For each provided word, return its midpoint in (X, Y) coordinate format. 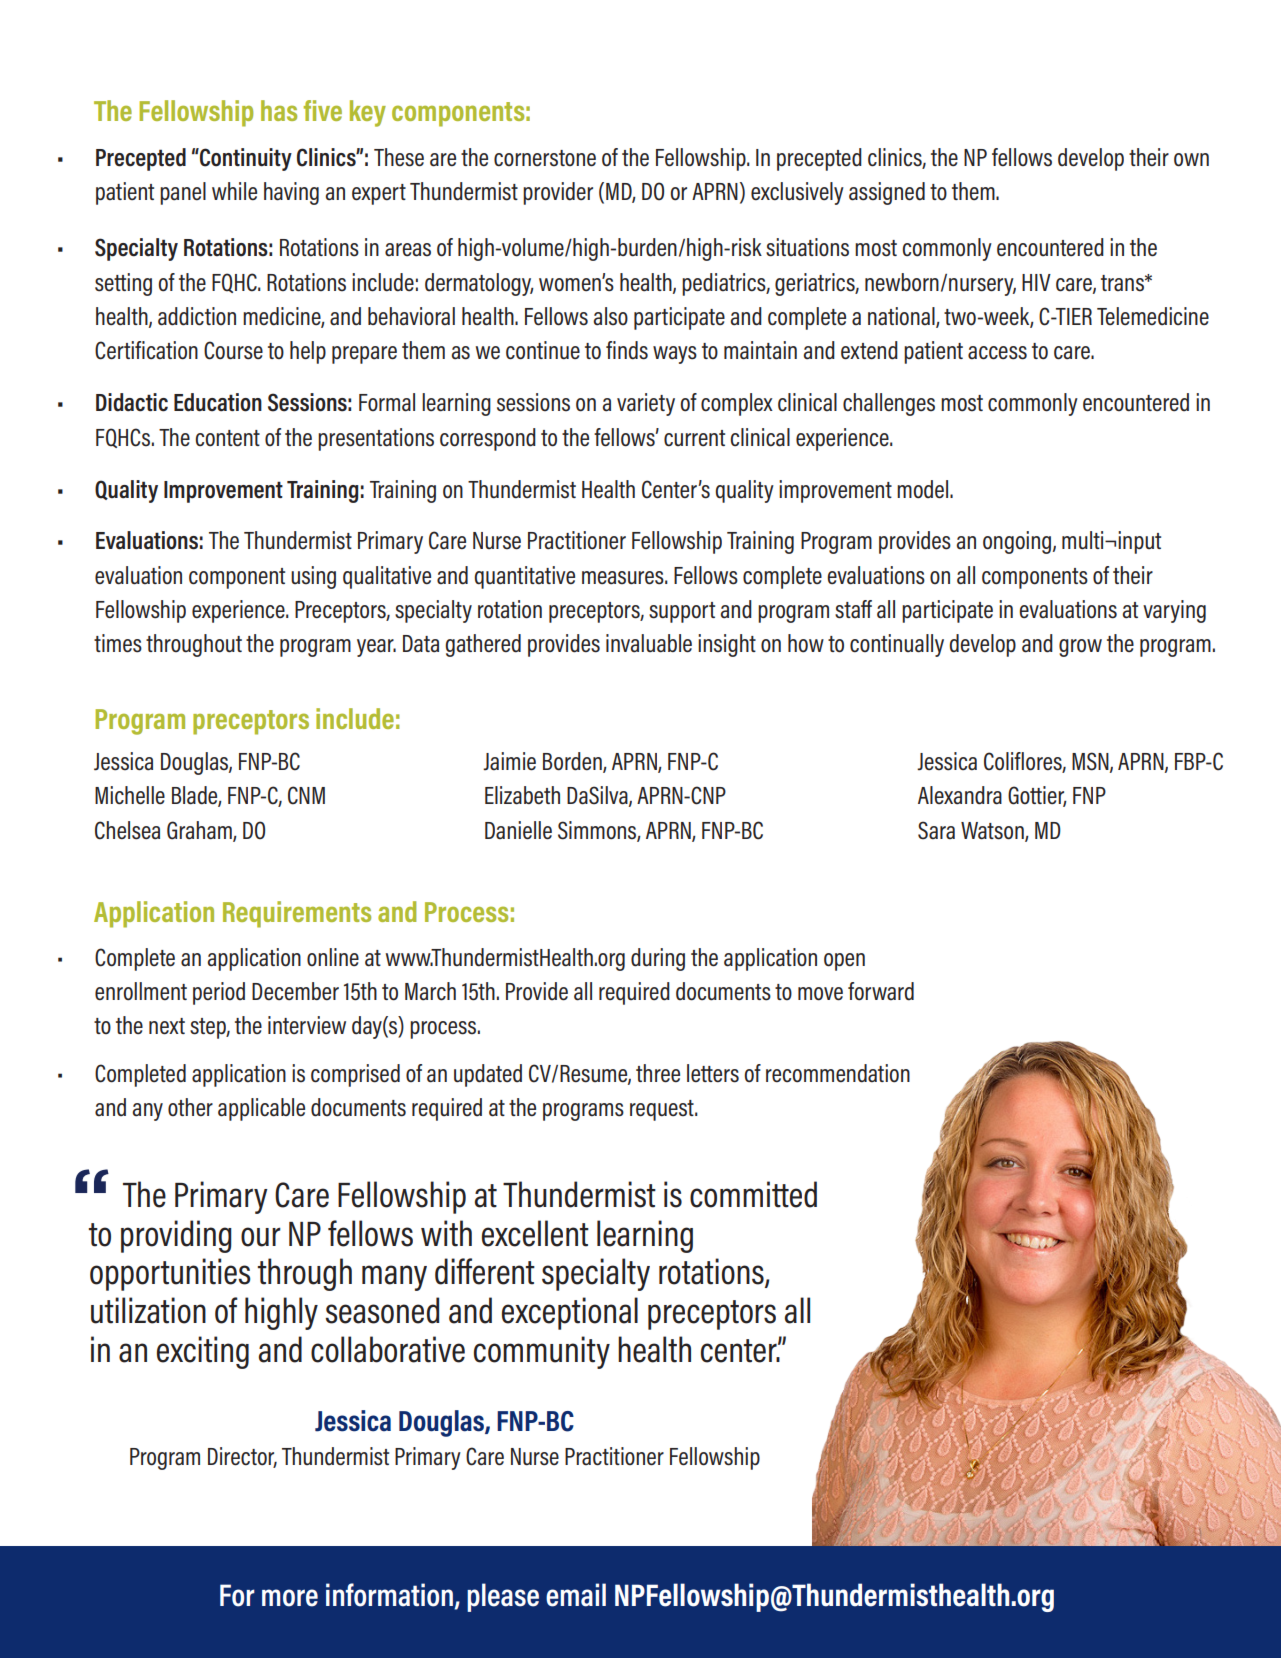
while (234, 191)
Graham (200, 831)
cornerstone (545, 158)
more (290, 1598)
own (1191, 160)
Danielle (518, 830)
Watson (993, 831)
